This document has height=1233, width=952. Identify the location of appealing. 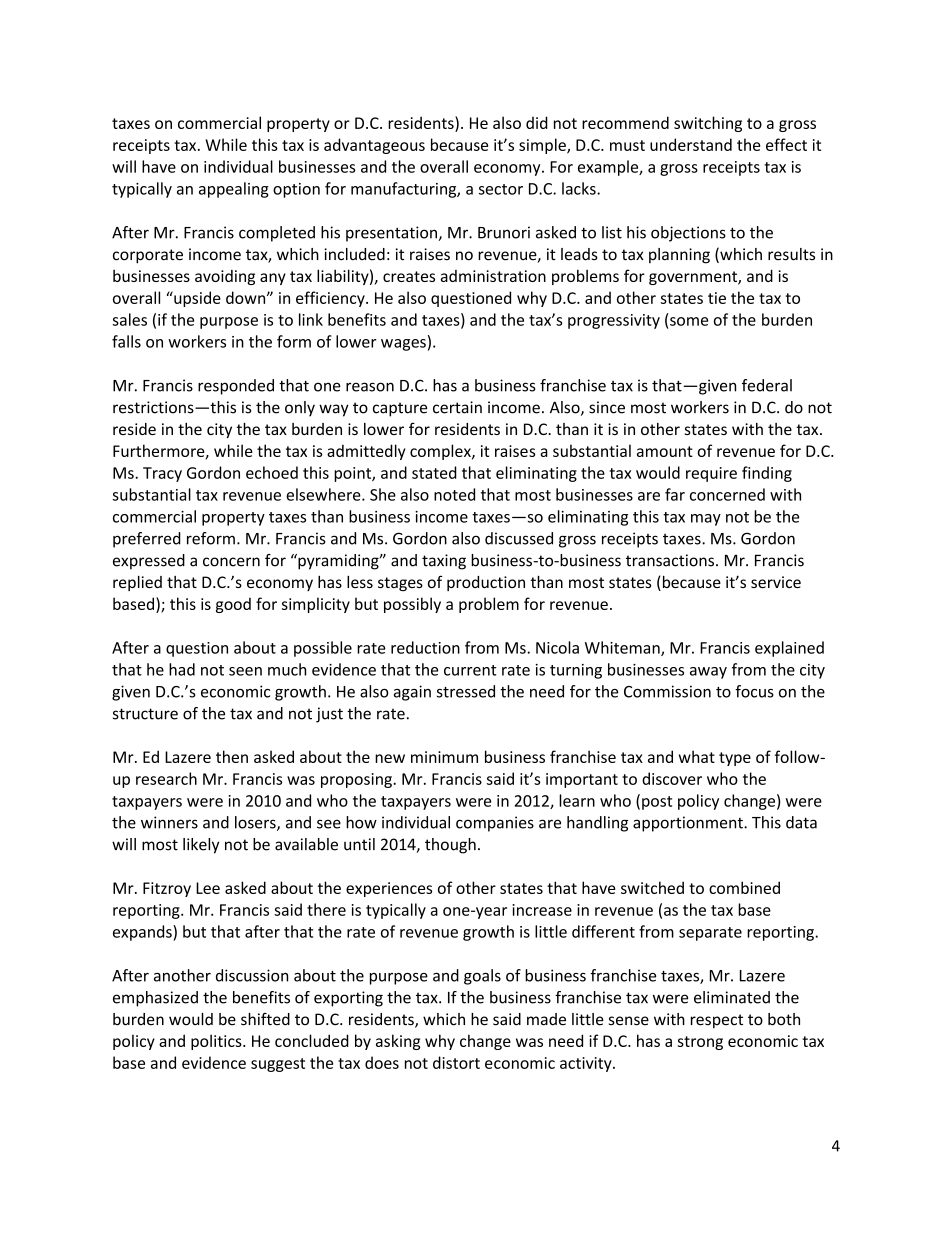
(234, 190).
